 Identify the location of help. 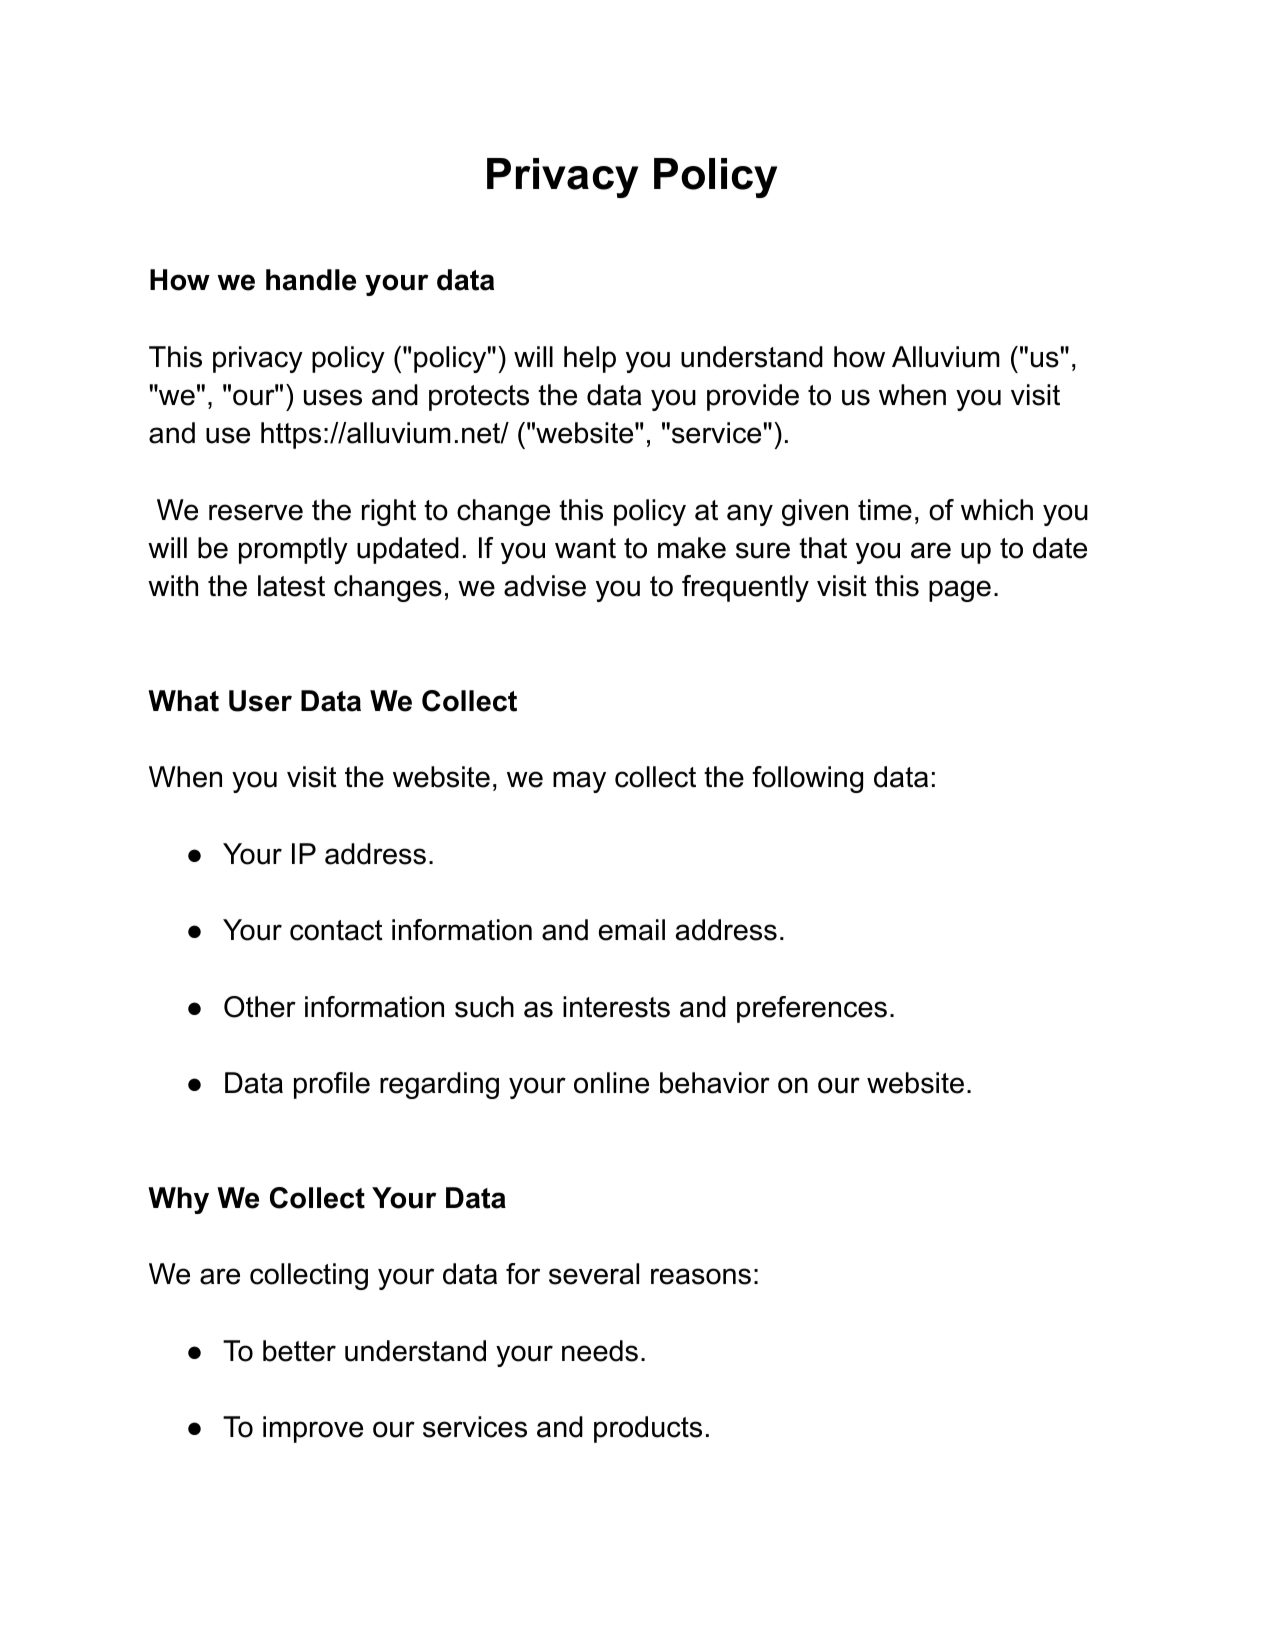
(590, 359).
